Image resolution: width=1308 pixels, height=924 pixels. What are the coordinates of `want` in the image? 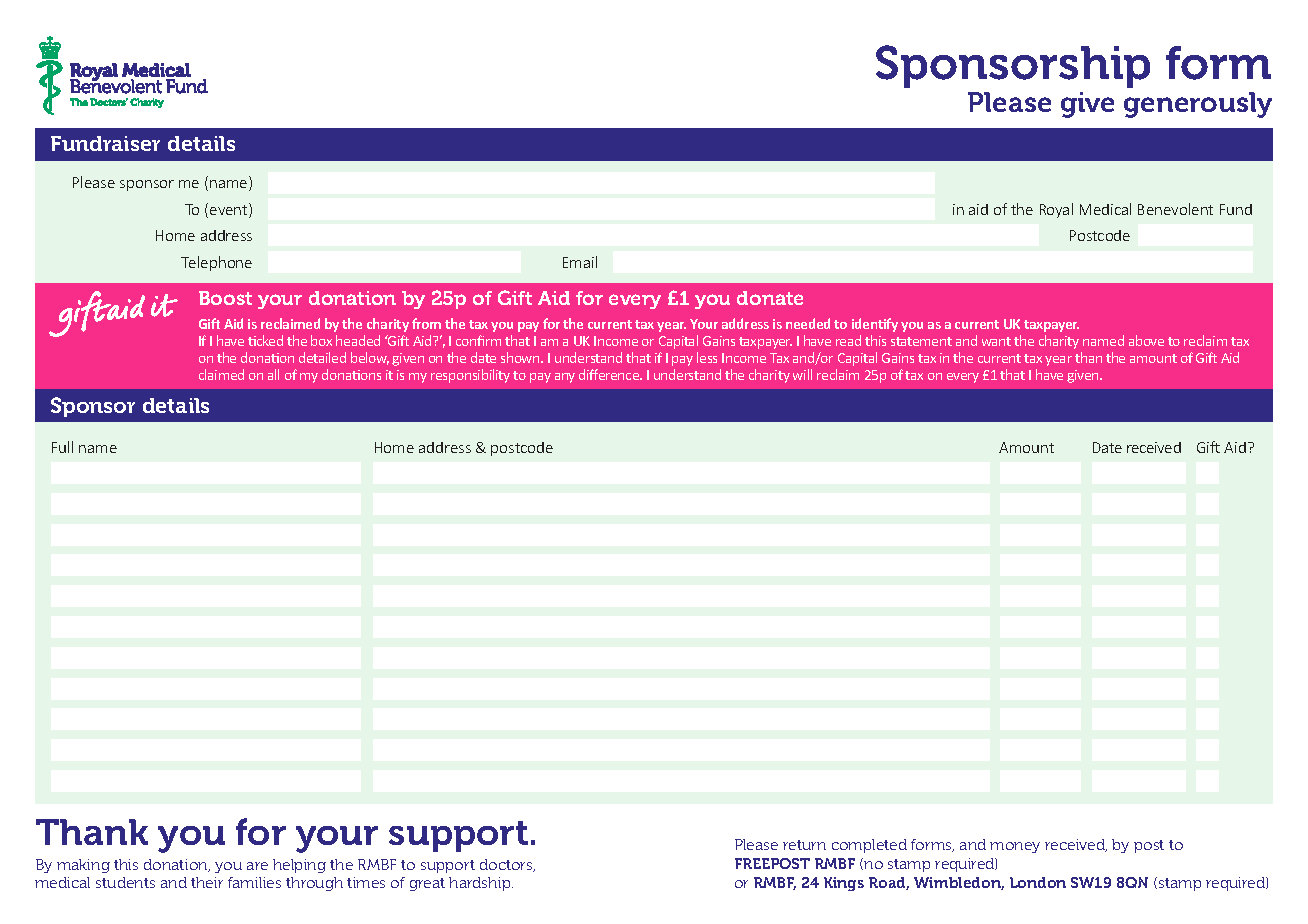 It's located at (996, 341).
